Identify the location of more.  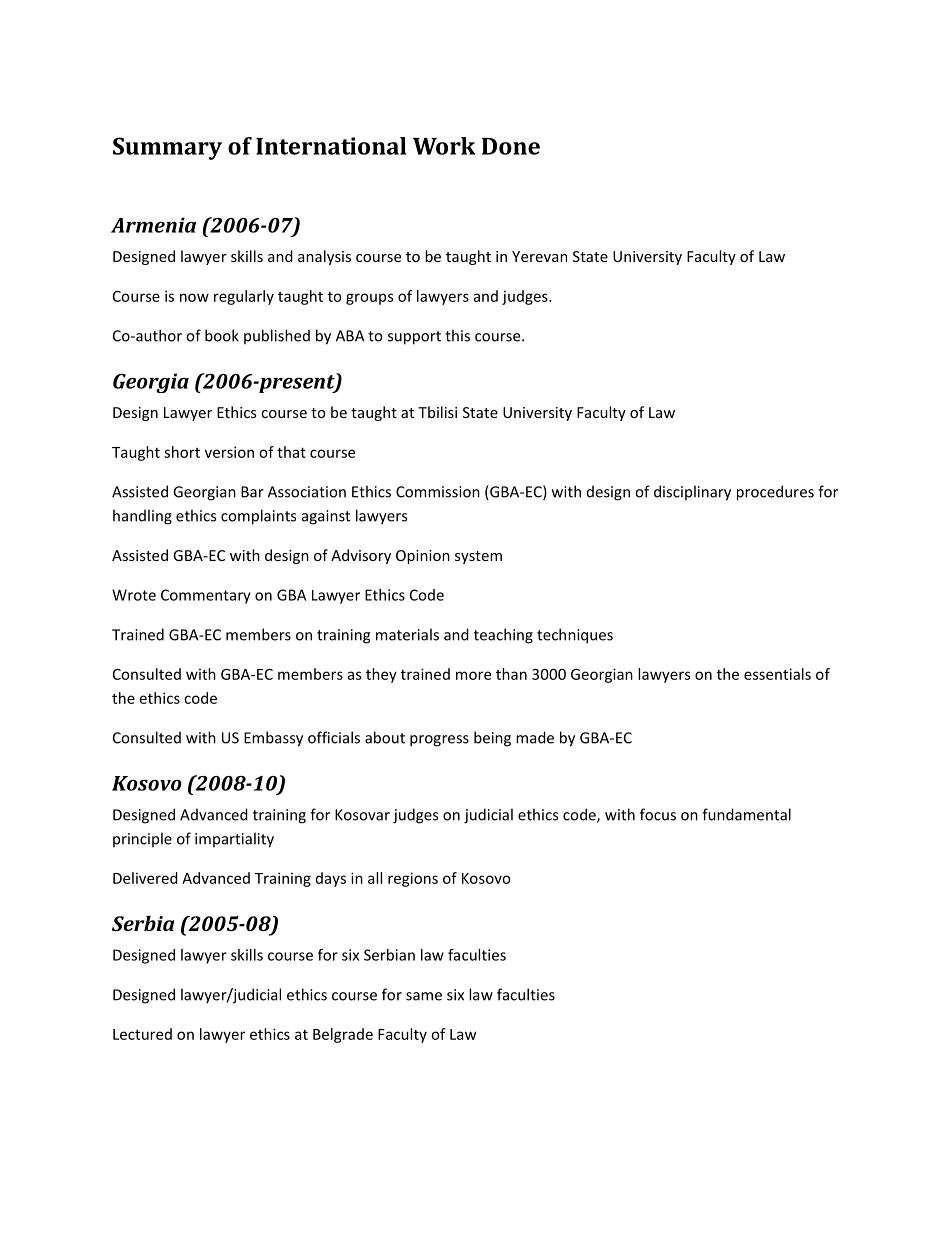
(473, 675).
